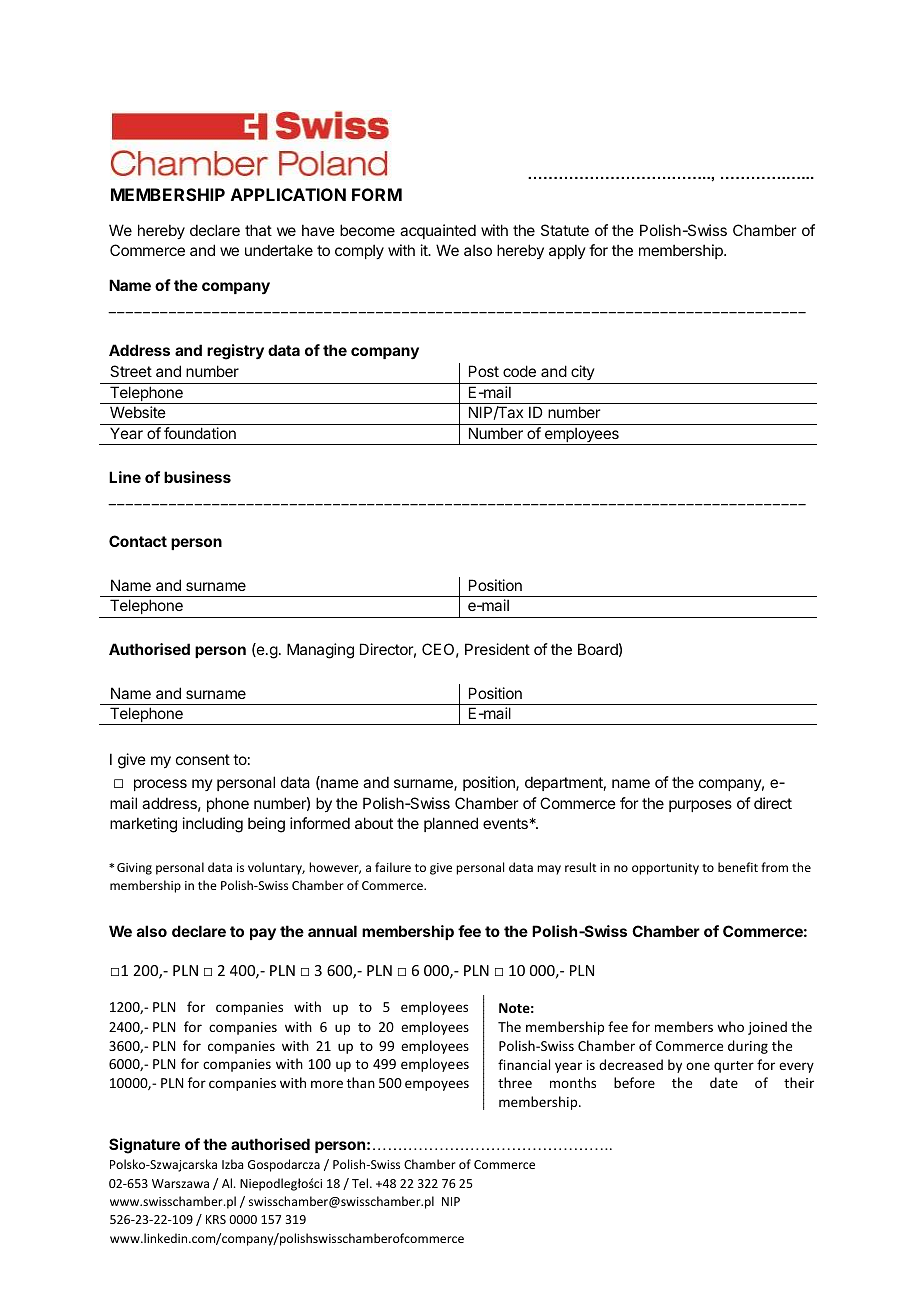  What do you see at coordinates (263, 934) in the screenshot?
I see `pay` at bounding box center [263, 934].
